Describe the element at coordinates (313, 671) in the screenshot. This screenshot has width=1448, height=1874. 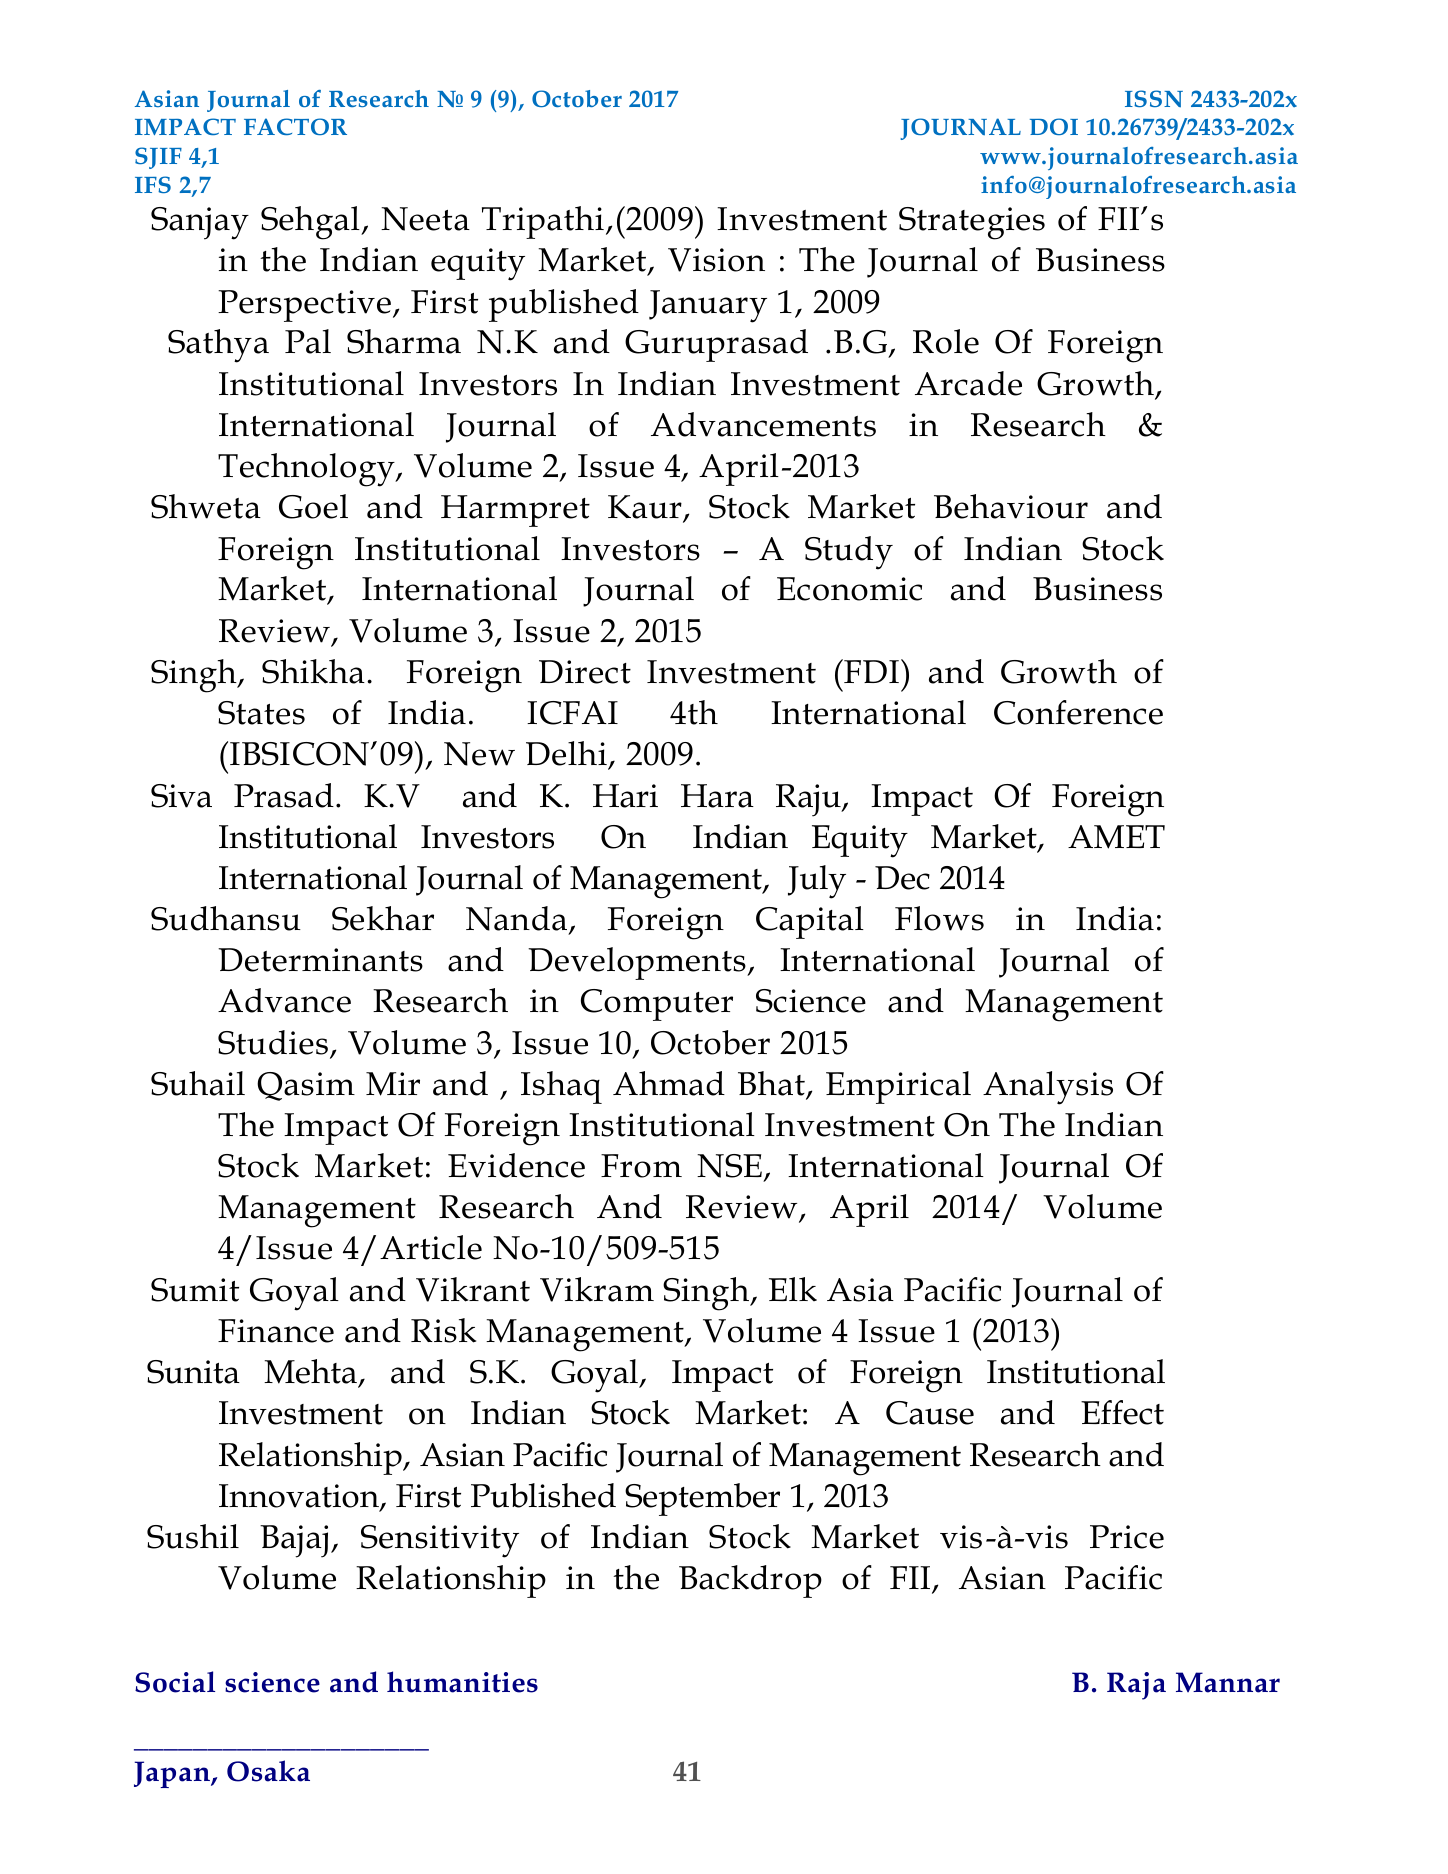
I see `Shikha` at that location.
